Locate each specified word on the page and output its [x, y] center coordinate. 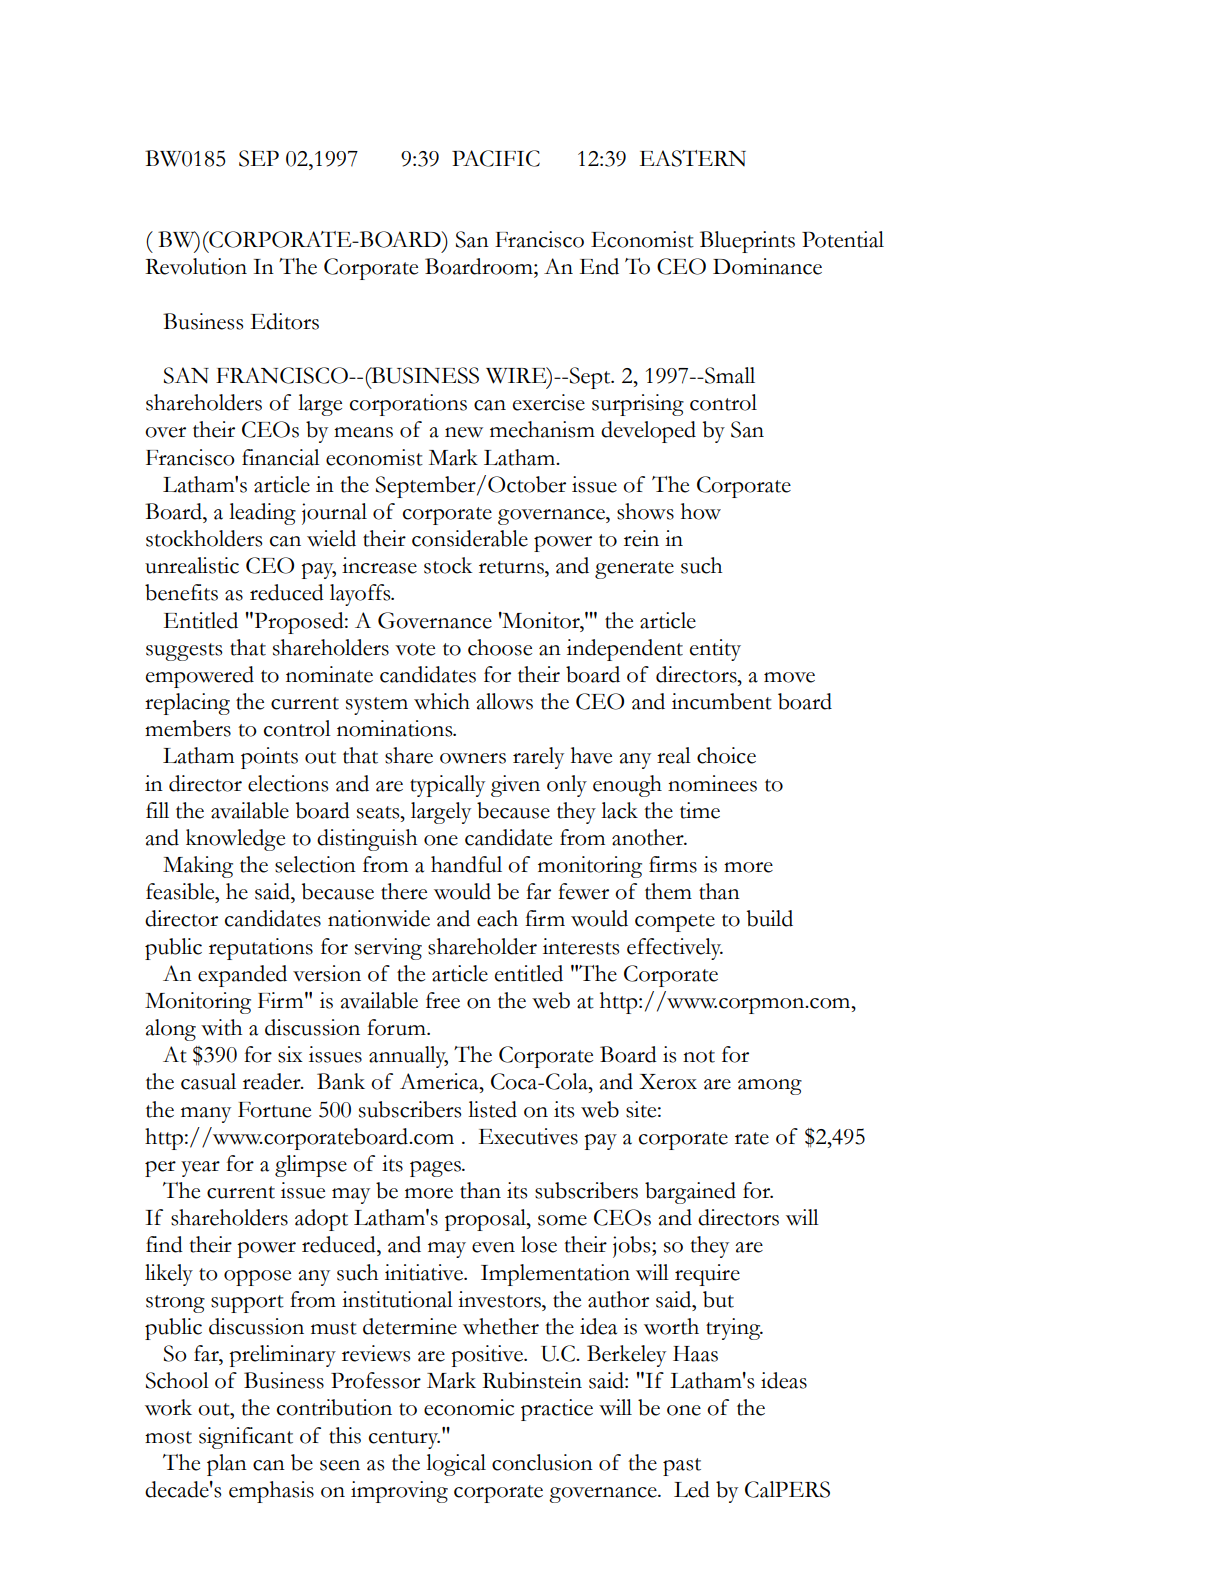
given [515, 786]
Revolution [196, 266]
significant [246, 1438]
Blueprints [747, 242]
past [682, 1467]
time [700, 810]
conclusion [542, 1462]
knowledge [235, 840]
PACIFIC [496, 158]
